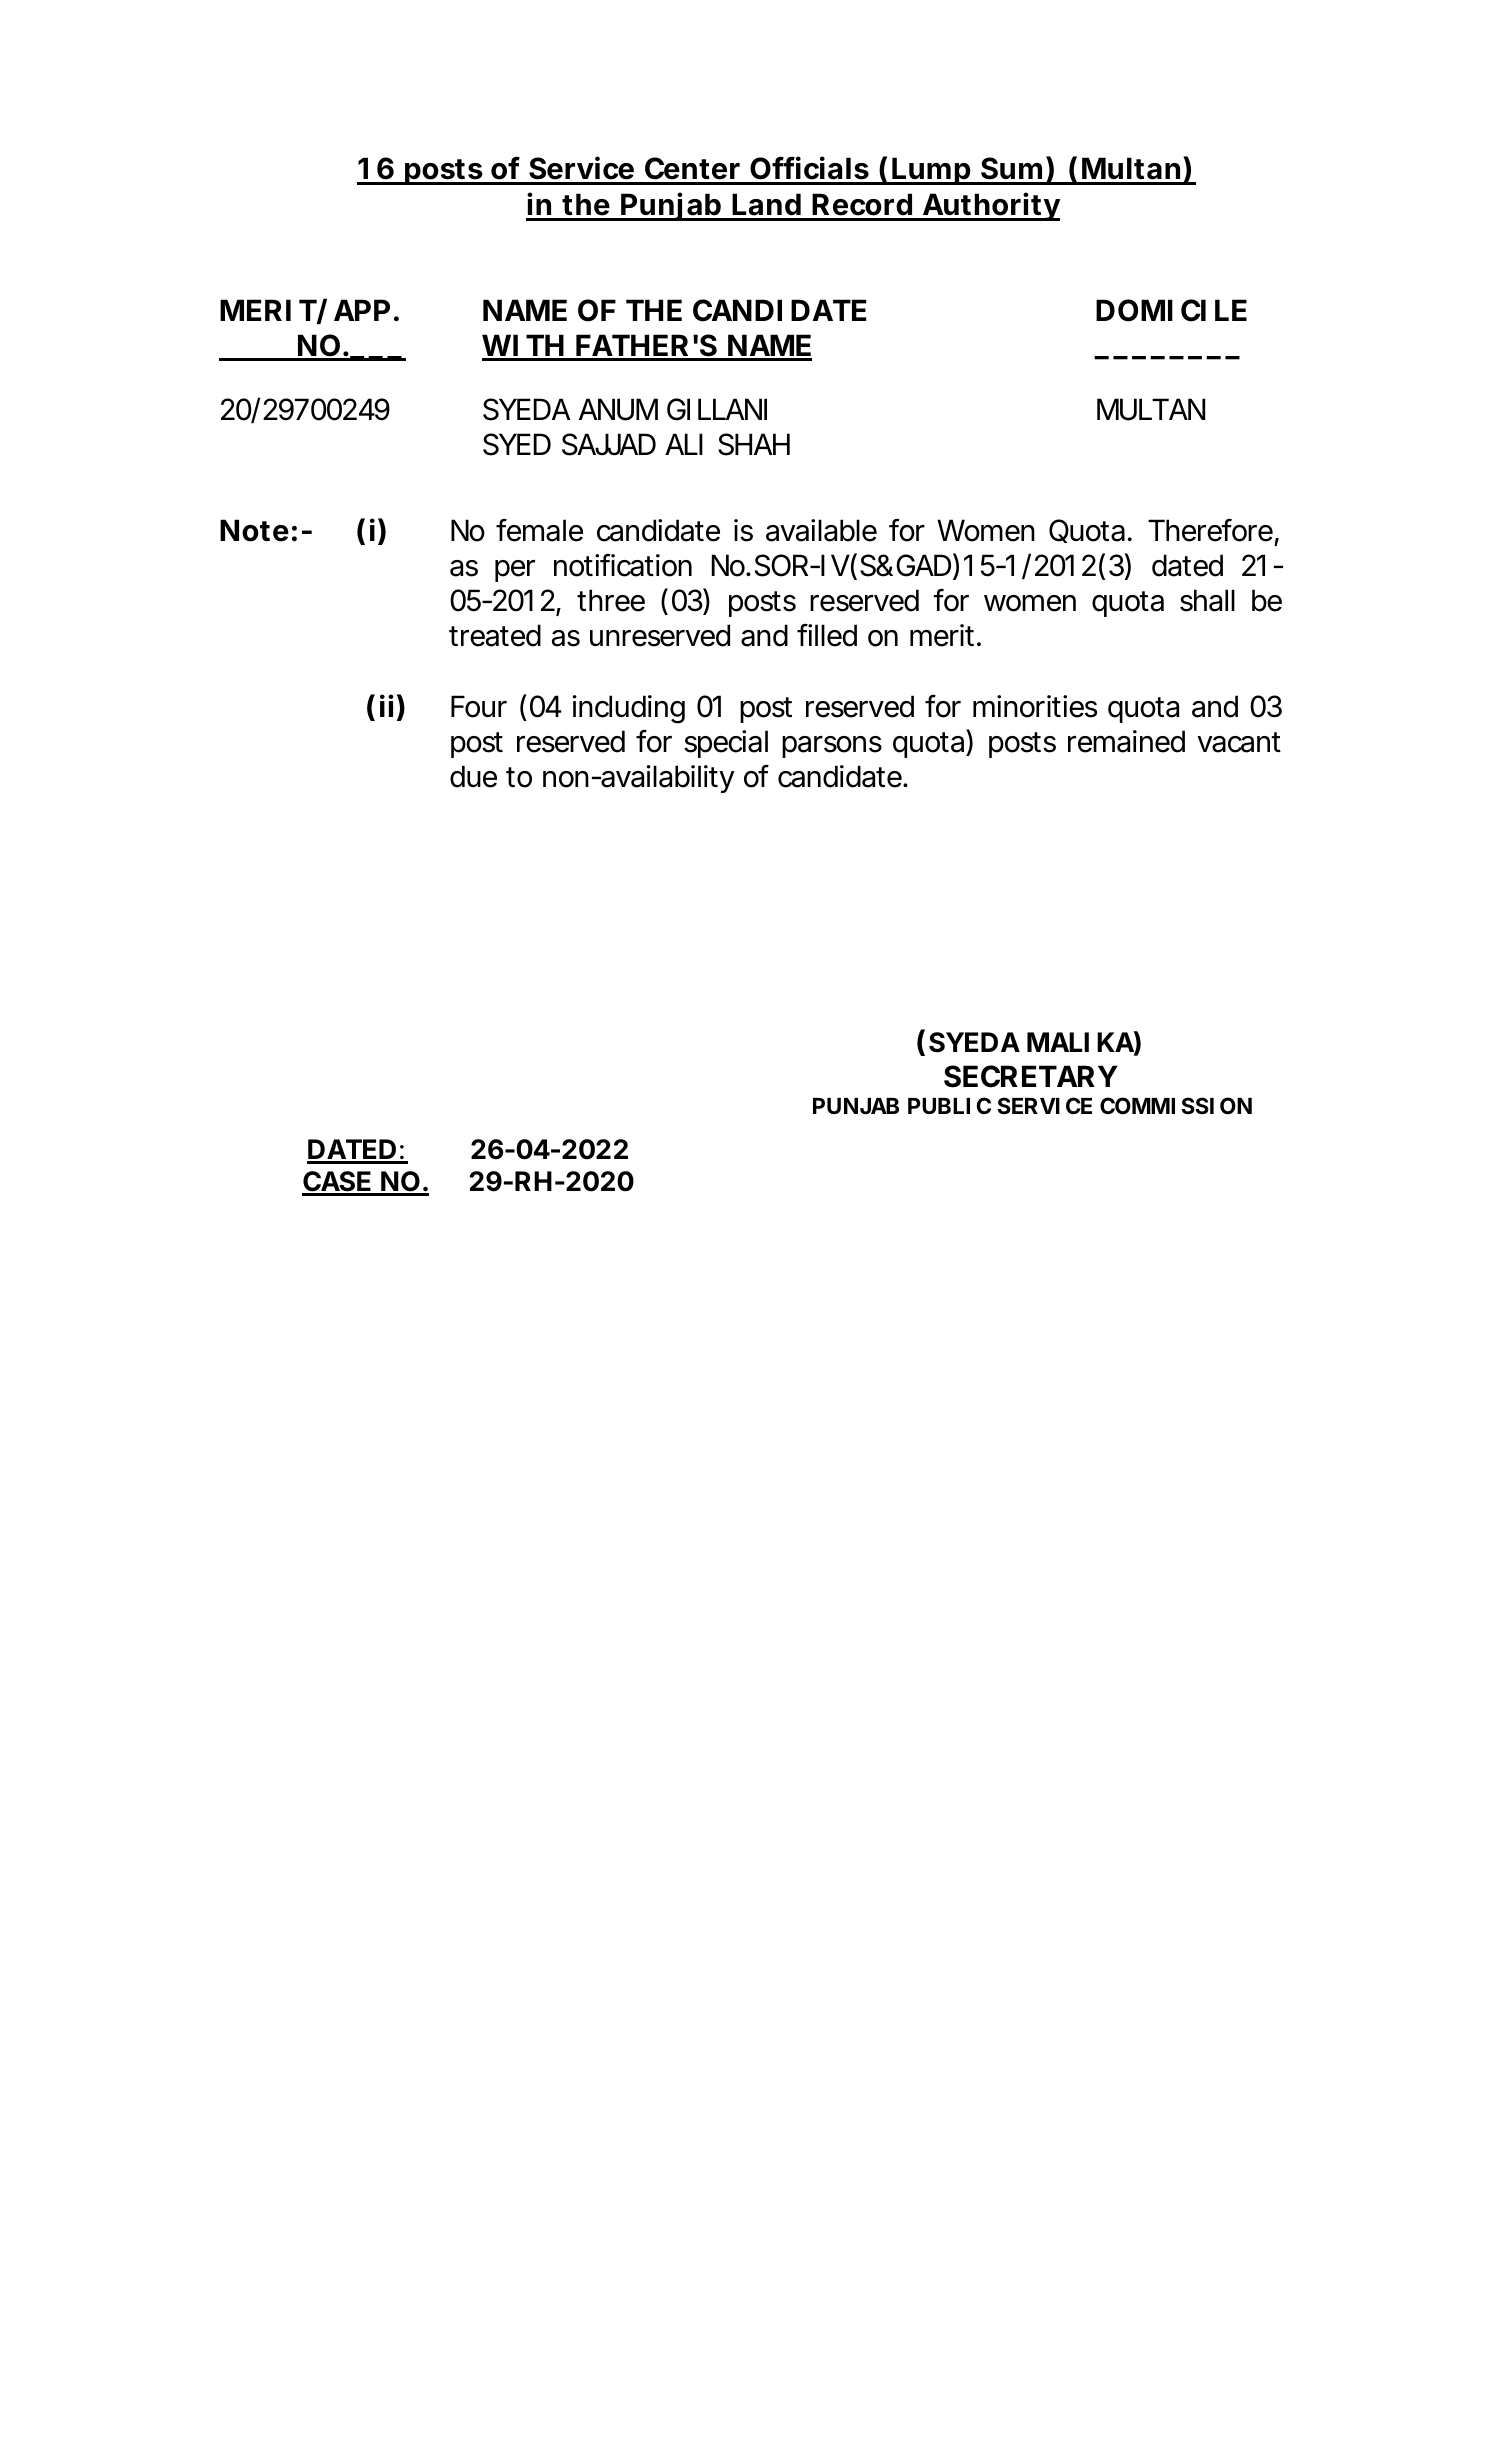  Describe the element at coordinates (827, 635) in the document. I see `filled` at that location.
